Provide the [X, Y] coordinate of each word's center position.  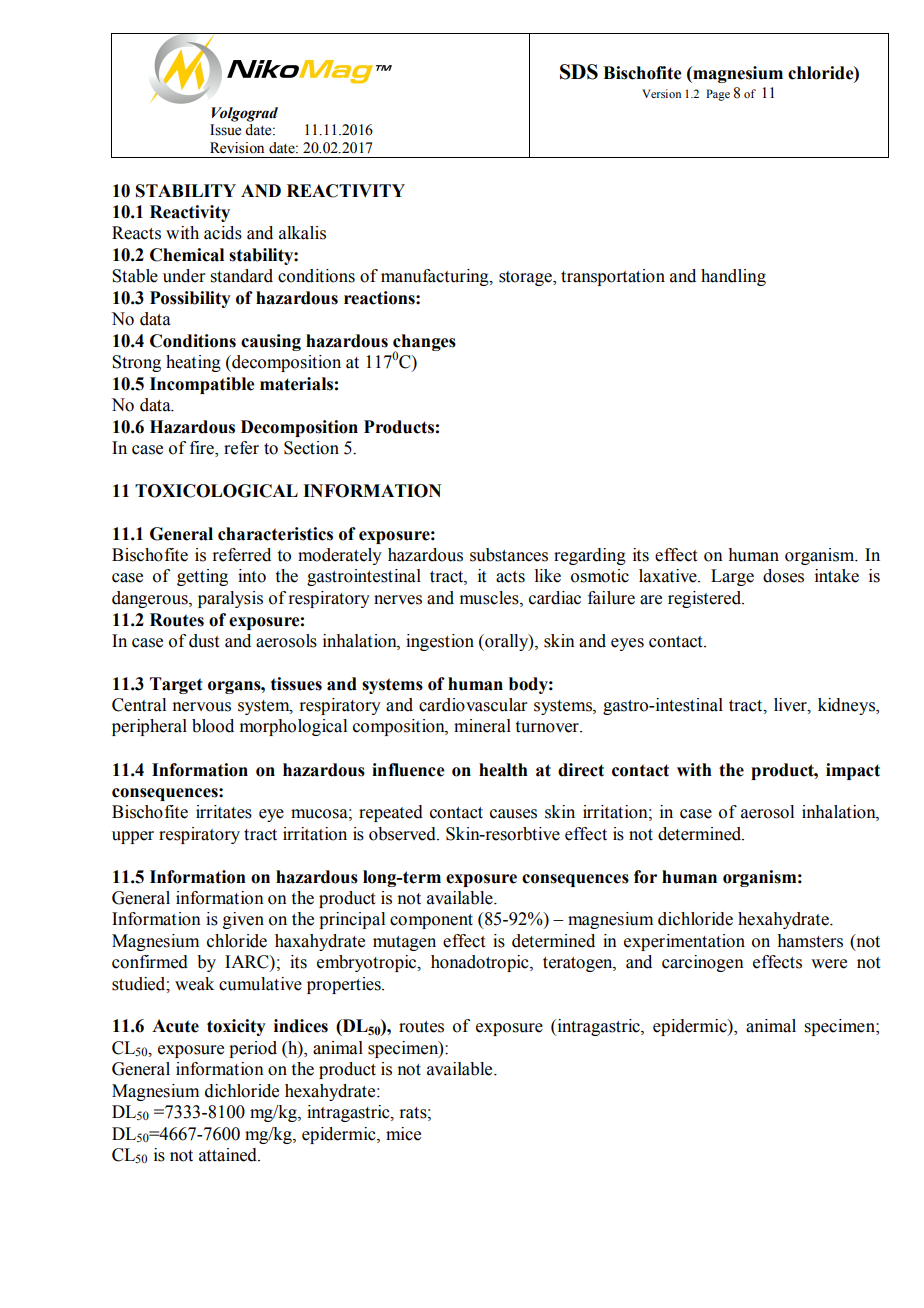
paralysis [230, 599]
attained [229, 1155]
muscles [490, 598]
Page [718, 95]
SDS [579, 72]
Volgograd [245, 114]
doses [783, 576]
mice [403, 1134]
